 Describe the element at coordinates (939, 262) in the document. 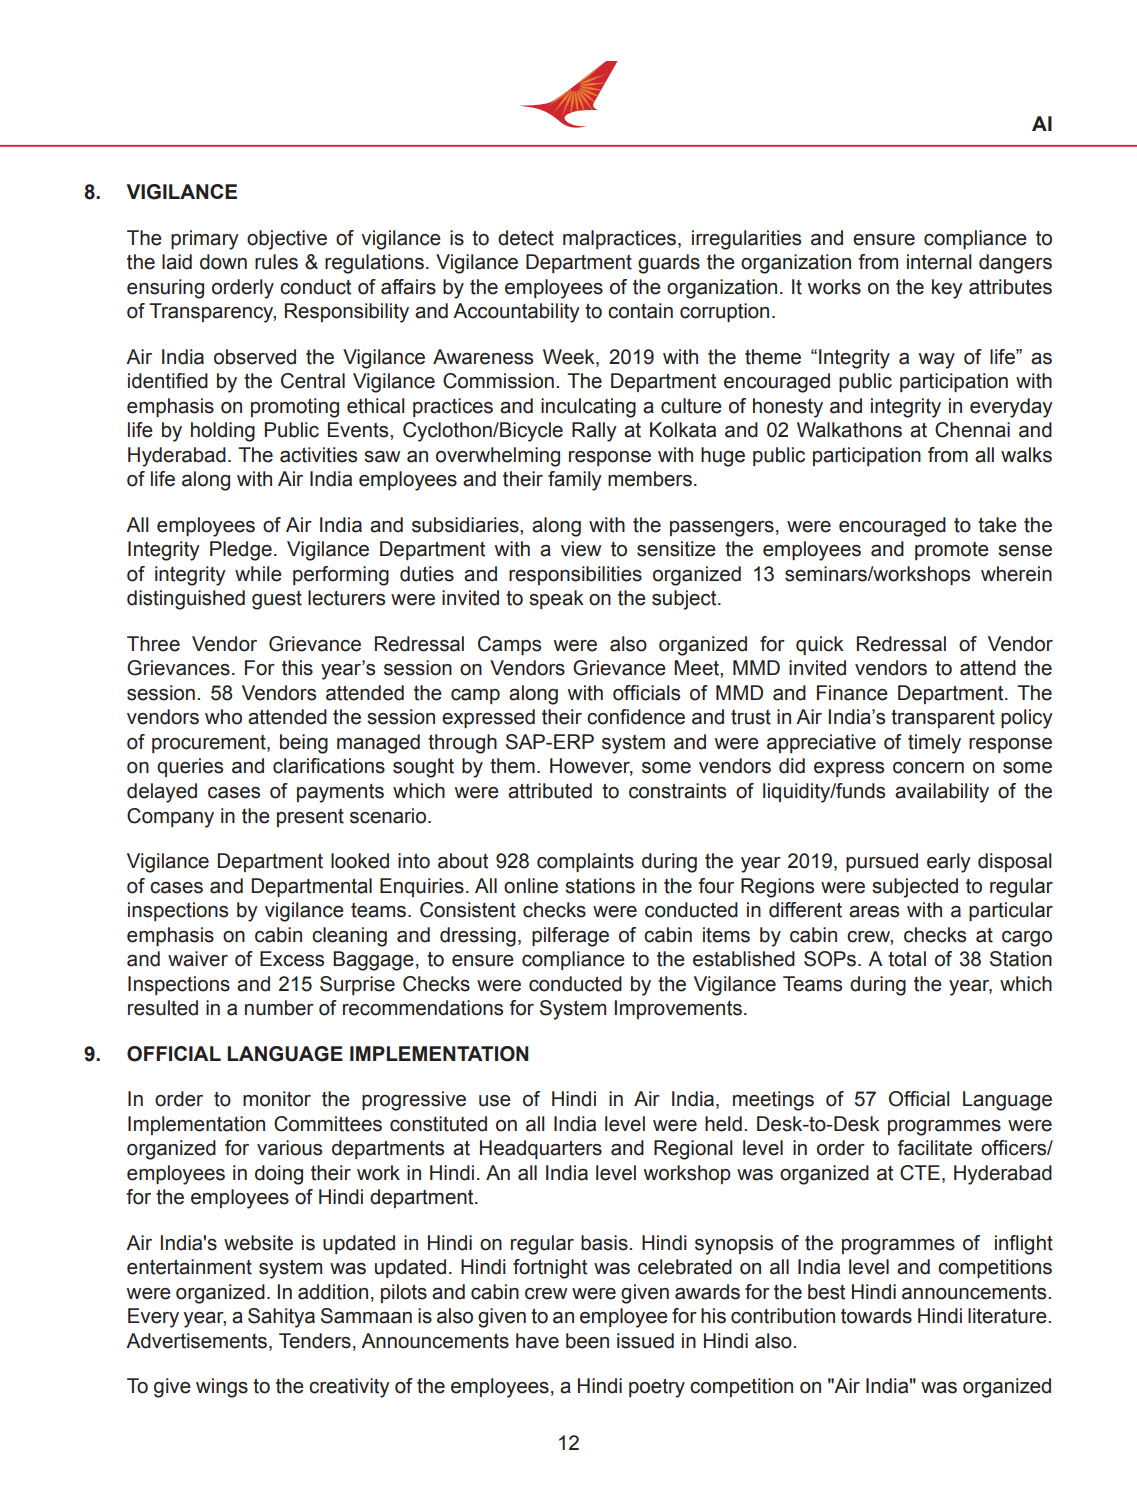

I see `internal` at that location.
